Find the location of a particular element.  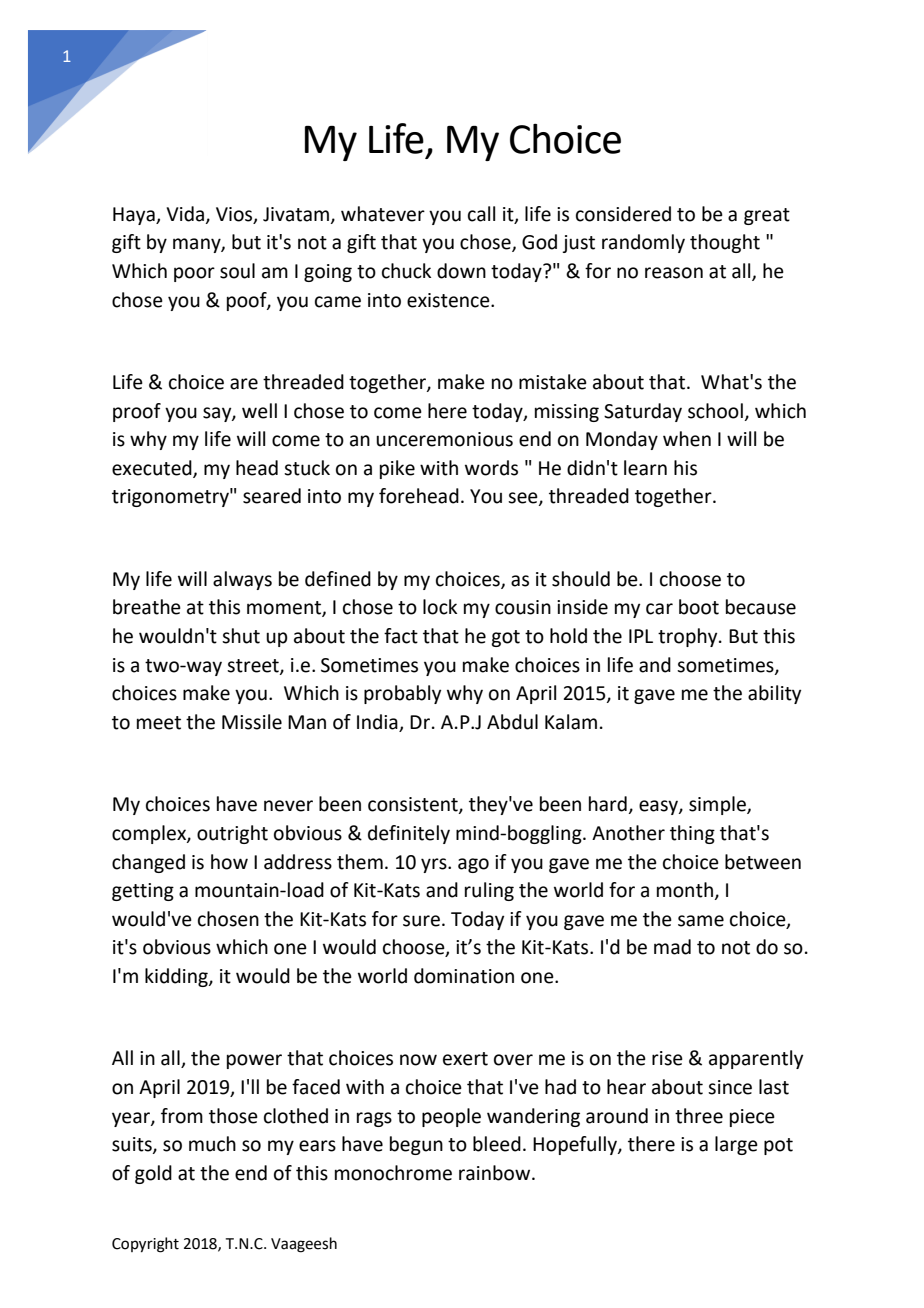

thing is located at coordinates (692, 834).
